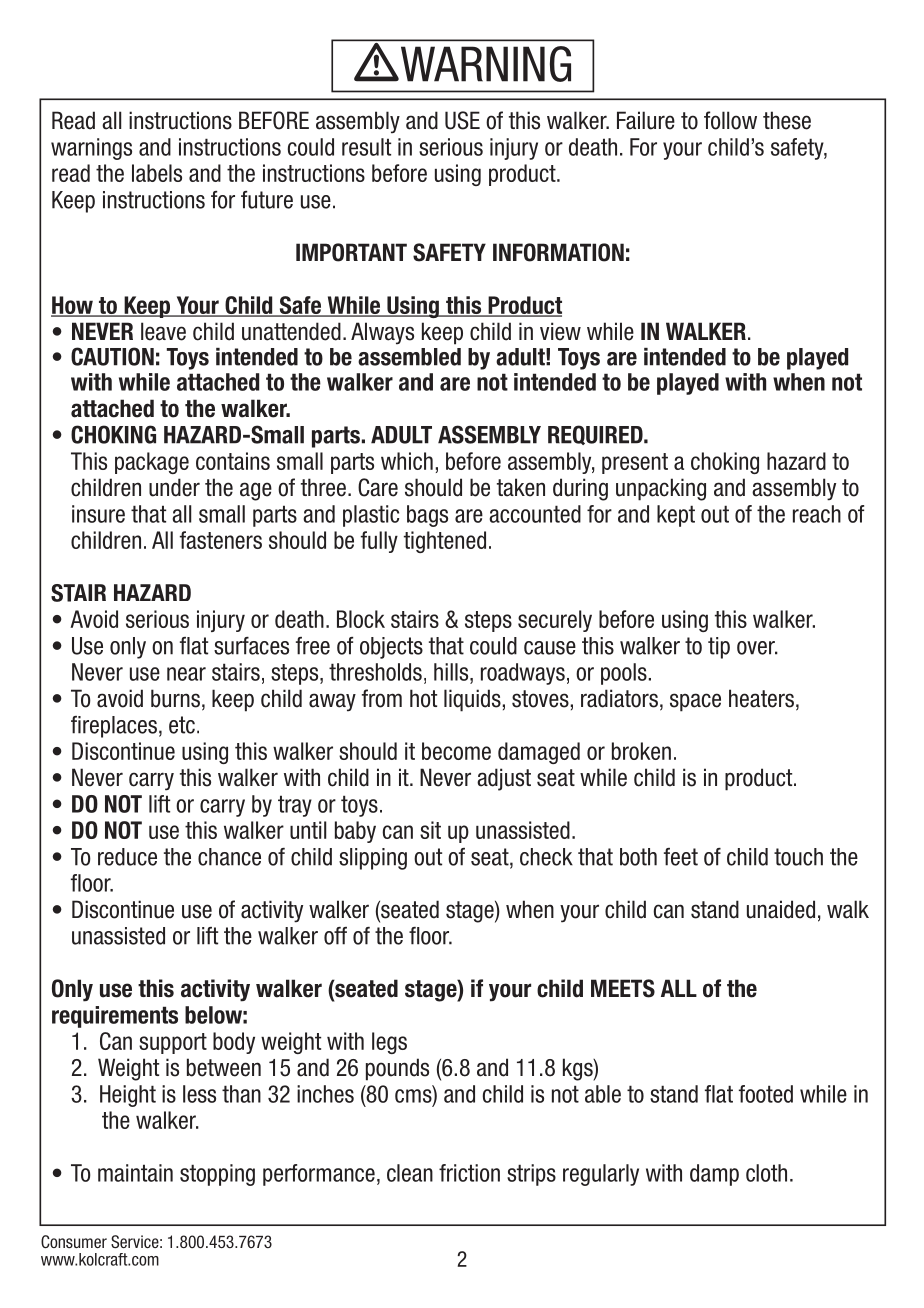 This document has width=924, height=1308. Describe the element at coordinates (730, 120) in the document. I see `follow` at that location.
